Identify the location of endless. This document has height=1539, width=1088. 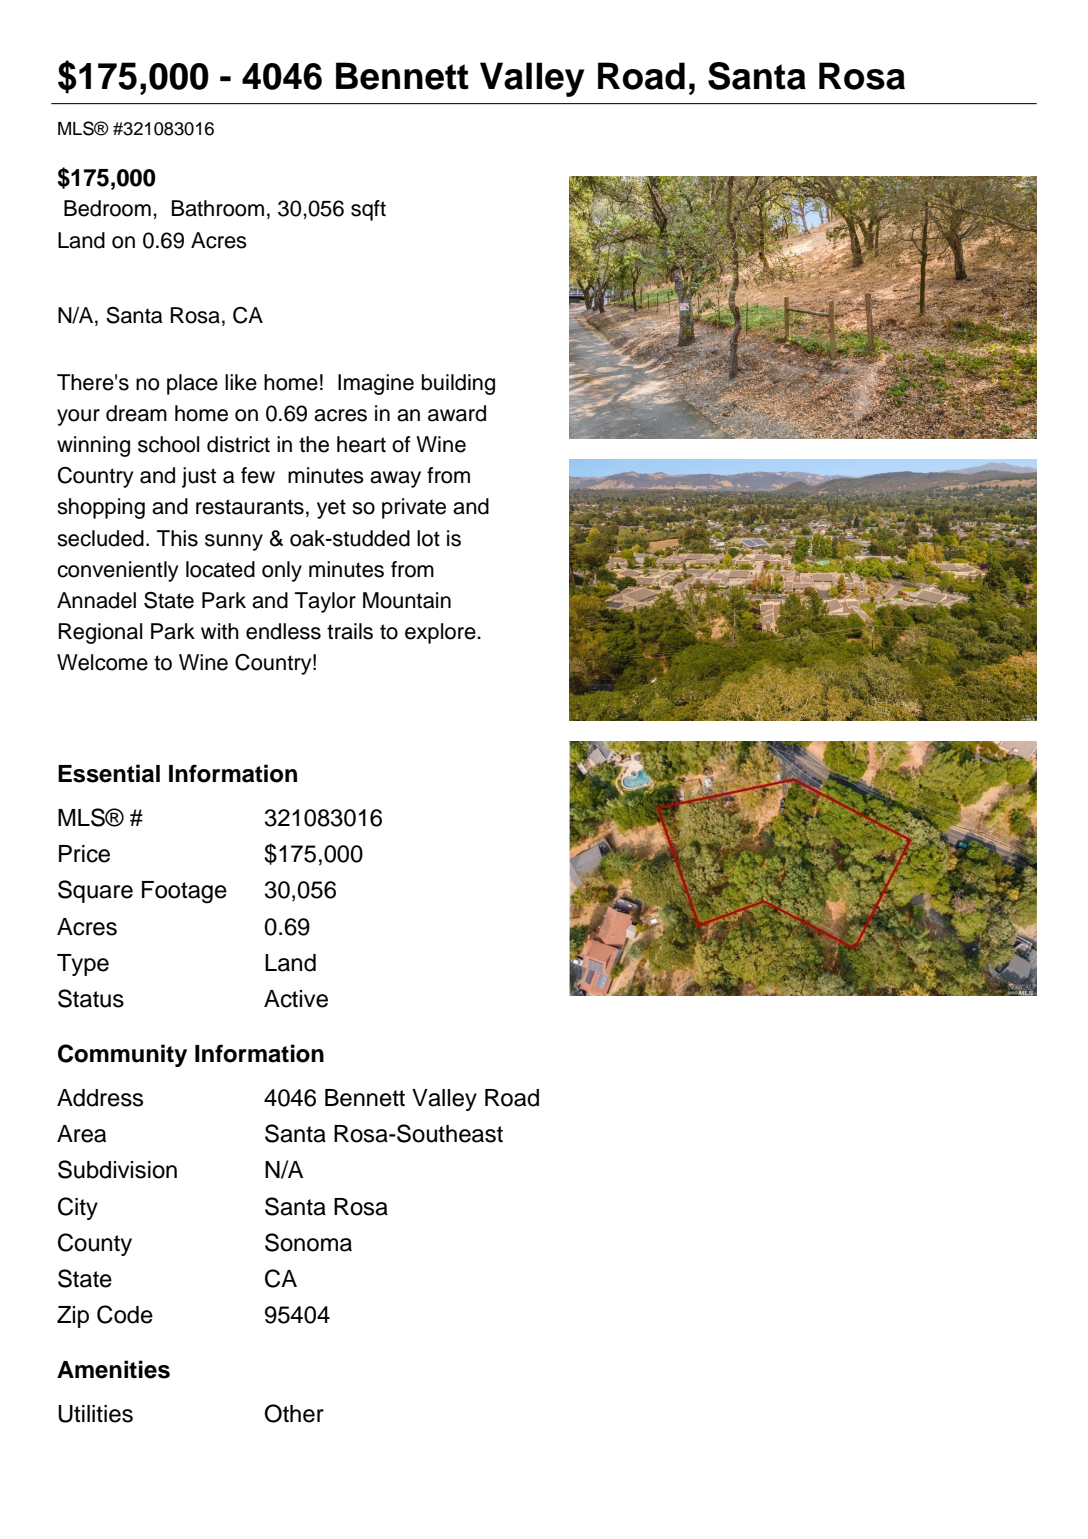
(283, 631).
